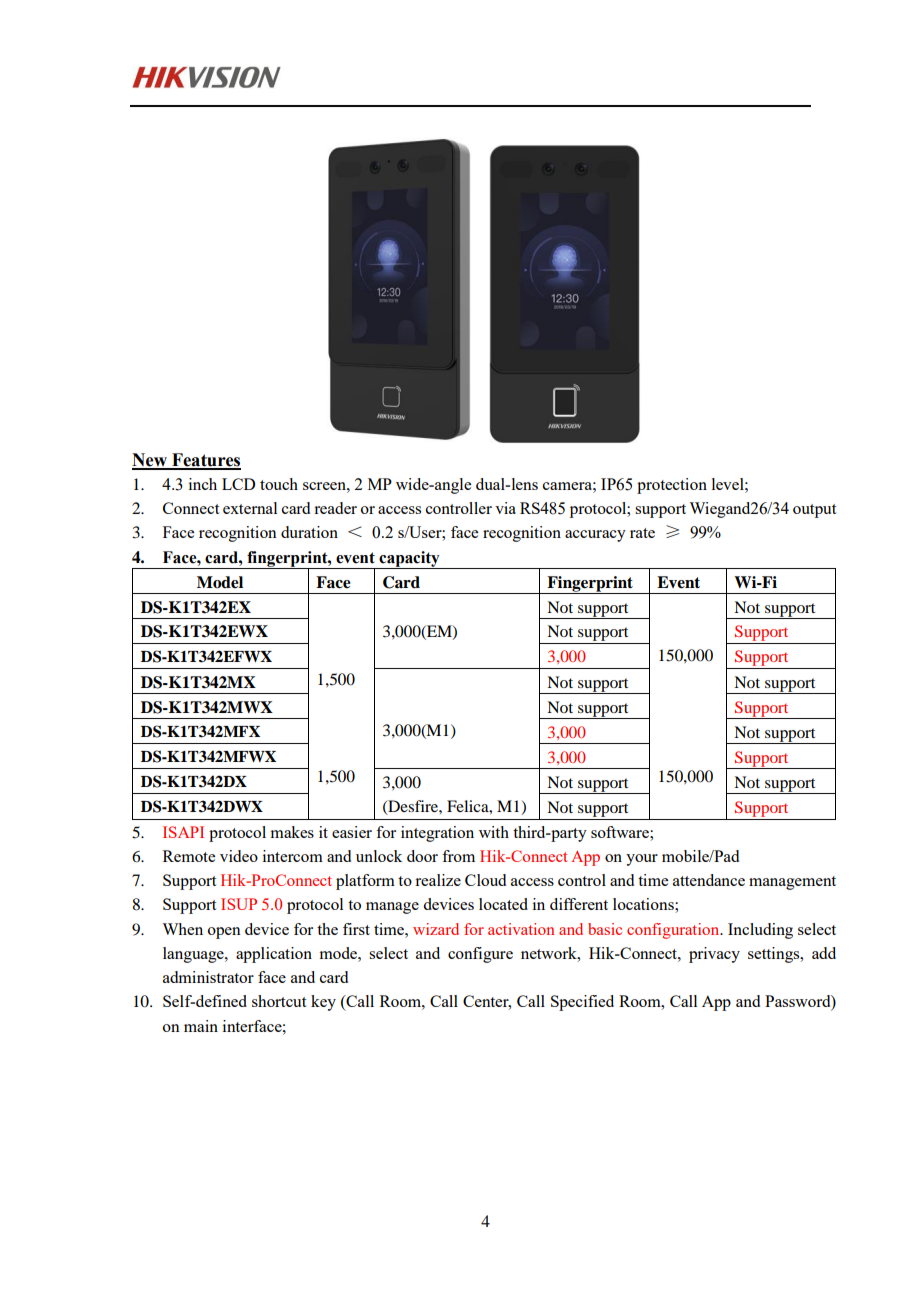 This screenshot has height=1308, width=924. Describe the element at coordinates (672, 486) in the screenshot. I see `protection` at that location.
